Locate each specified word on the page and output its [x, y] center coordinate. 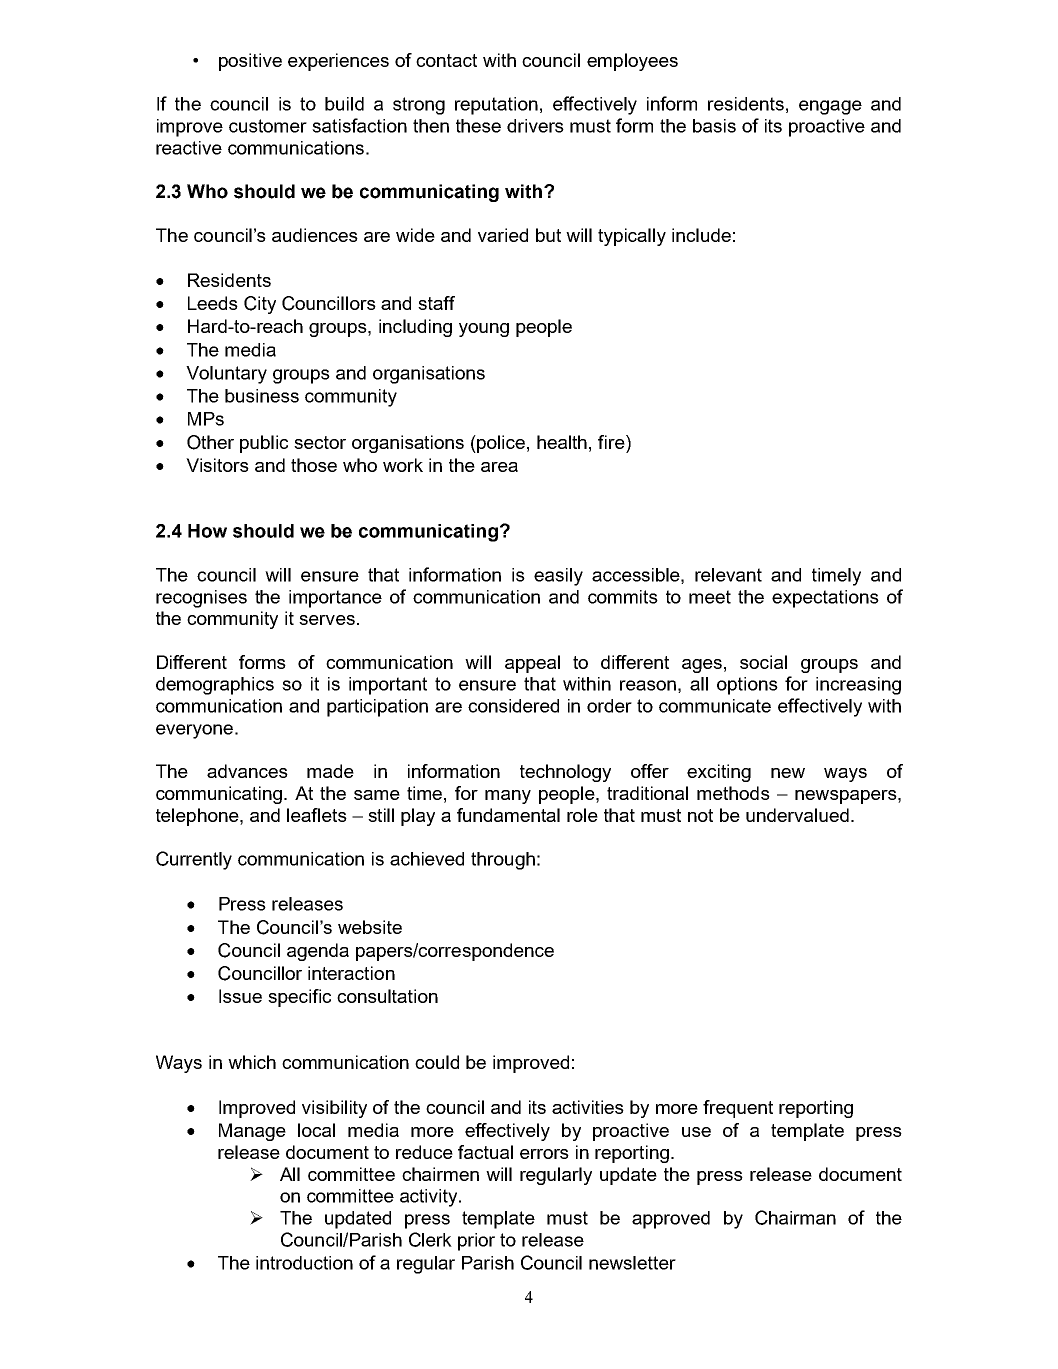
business [262, 396]
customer [268, 126]
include [701, 235]
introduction [304, 1263]
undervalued [797, 815]
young [484, 330]
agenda [318, 952]
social [763, 662]
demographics [215, 686]
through [503, 861]
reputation [496, 106]
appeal [532, 664]
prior [476, 1242]
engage [830, 107]
